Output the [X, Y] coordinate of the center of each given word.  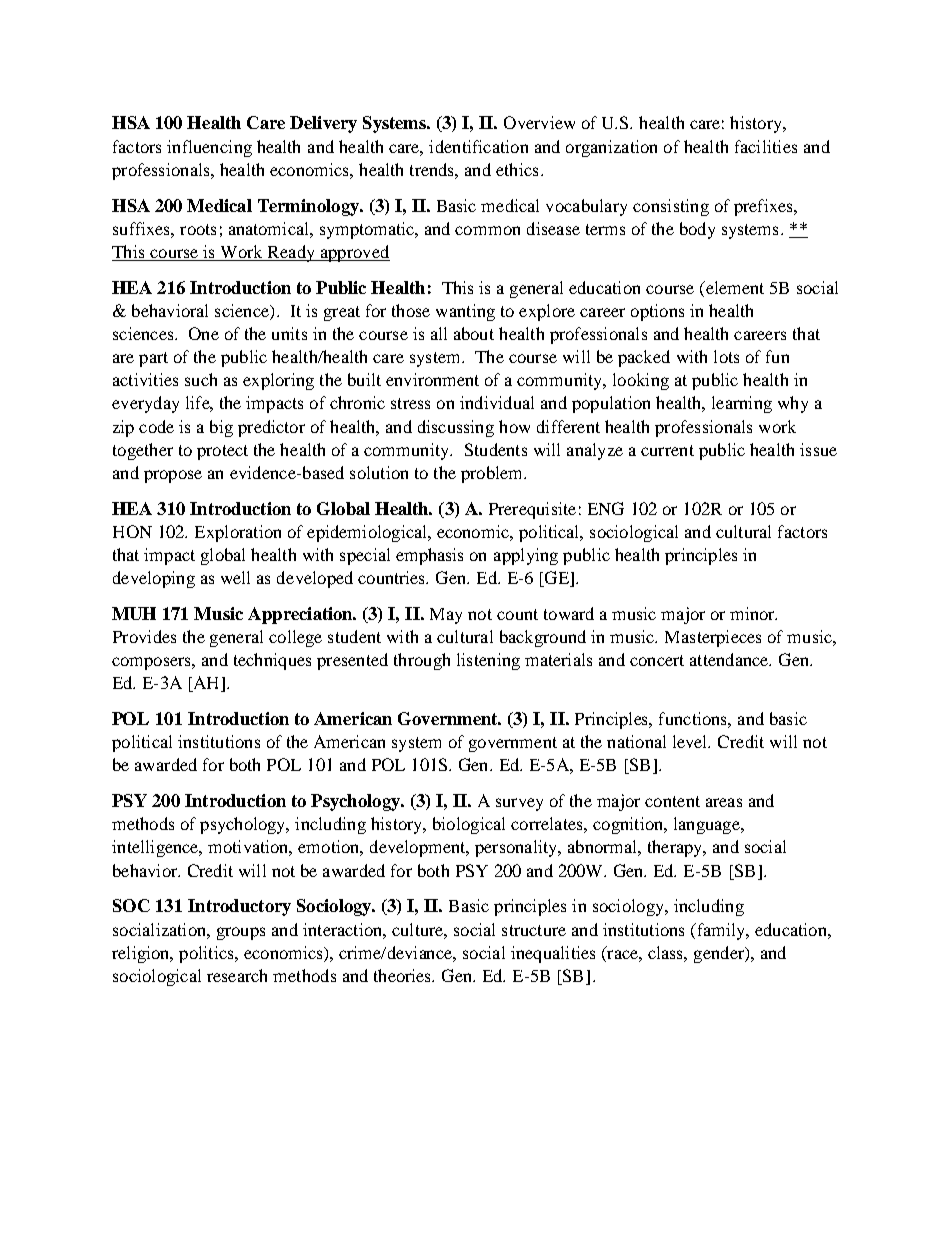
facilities [766, 146]
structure [534, 930]
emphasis [429, 556]
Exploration [238, 533]
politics [207, 954]
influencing [209, 148]
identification [478, 146]
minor [753, 613]
